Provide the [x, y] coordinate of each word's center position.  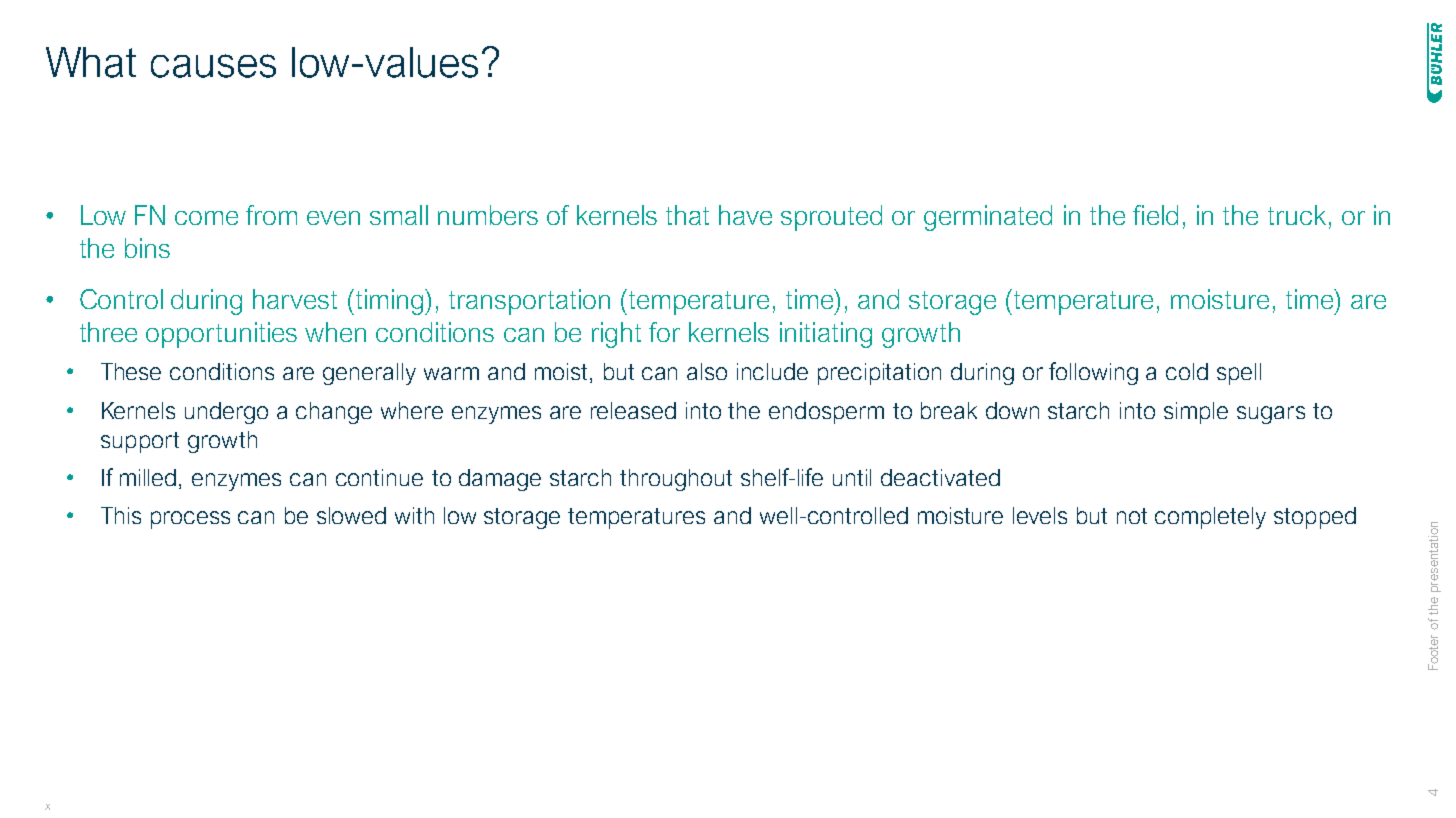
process [190, 520]
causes [213, 66]
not [1132, 516]
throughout [676, 480]
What [91, 62]
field [1155, 215]
